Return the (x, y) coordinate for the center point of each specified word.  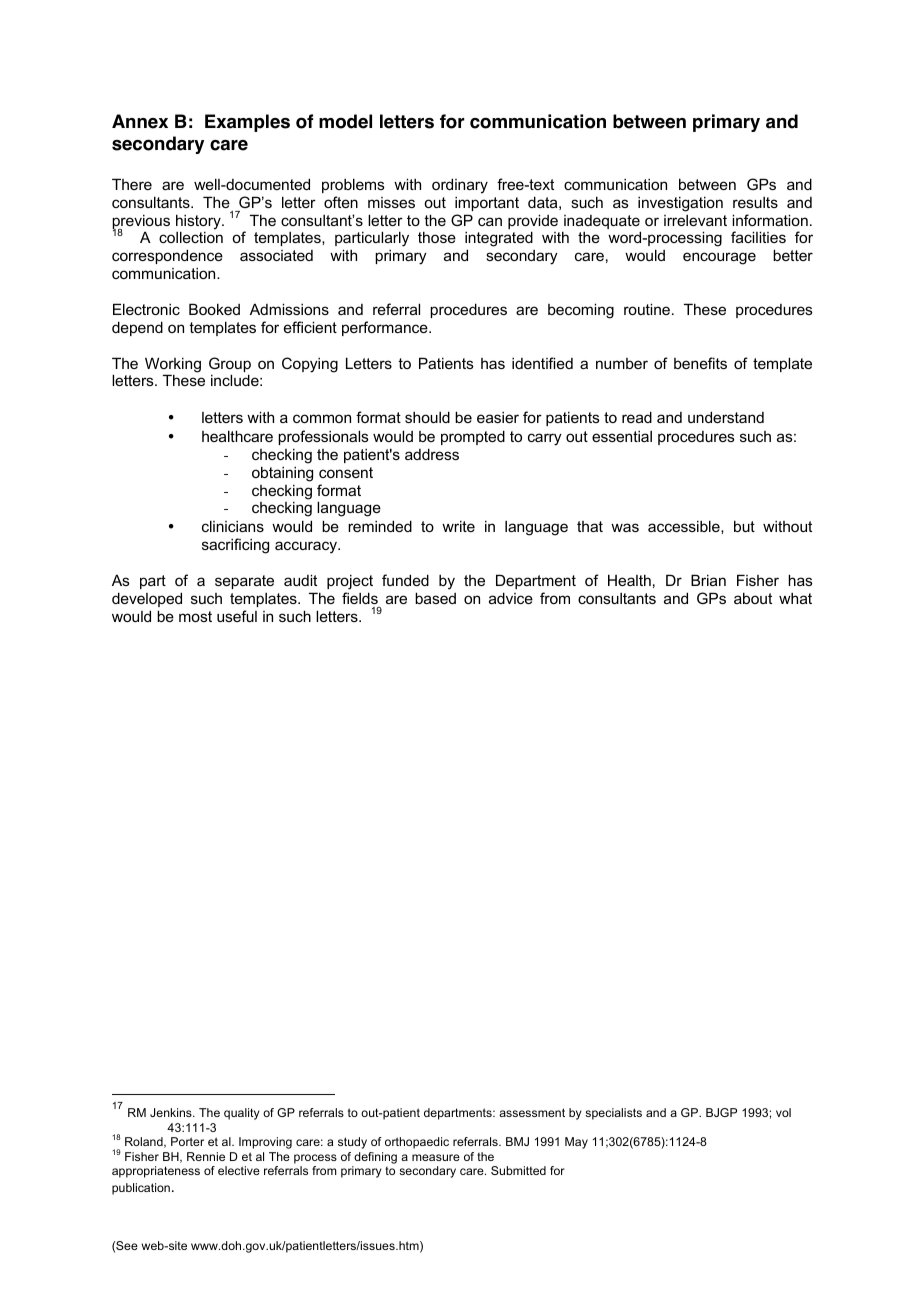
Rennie (206, 1156)
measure (436, 1157)
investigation (680, 204)
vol (783, 1112)
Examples (247, 123)
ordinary (460, 186)
